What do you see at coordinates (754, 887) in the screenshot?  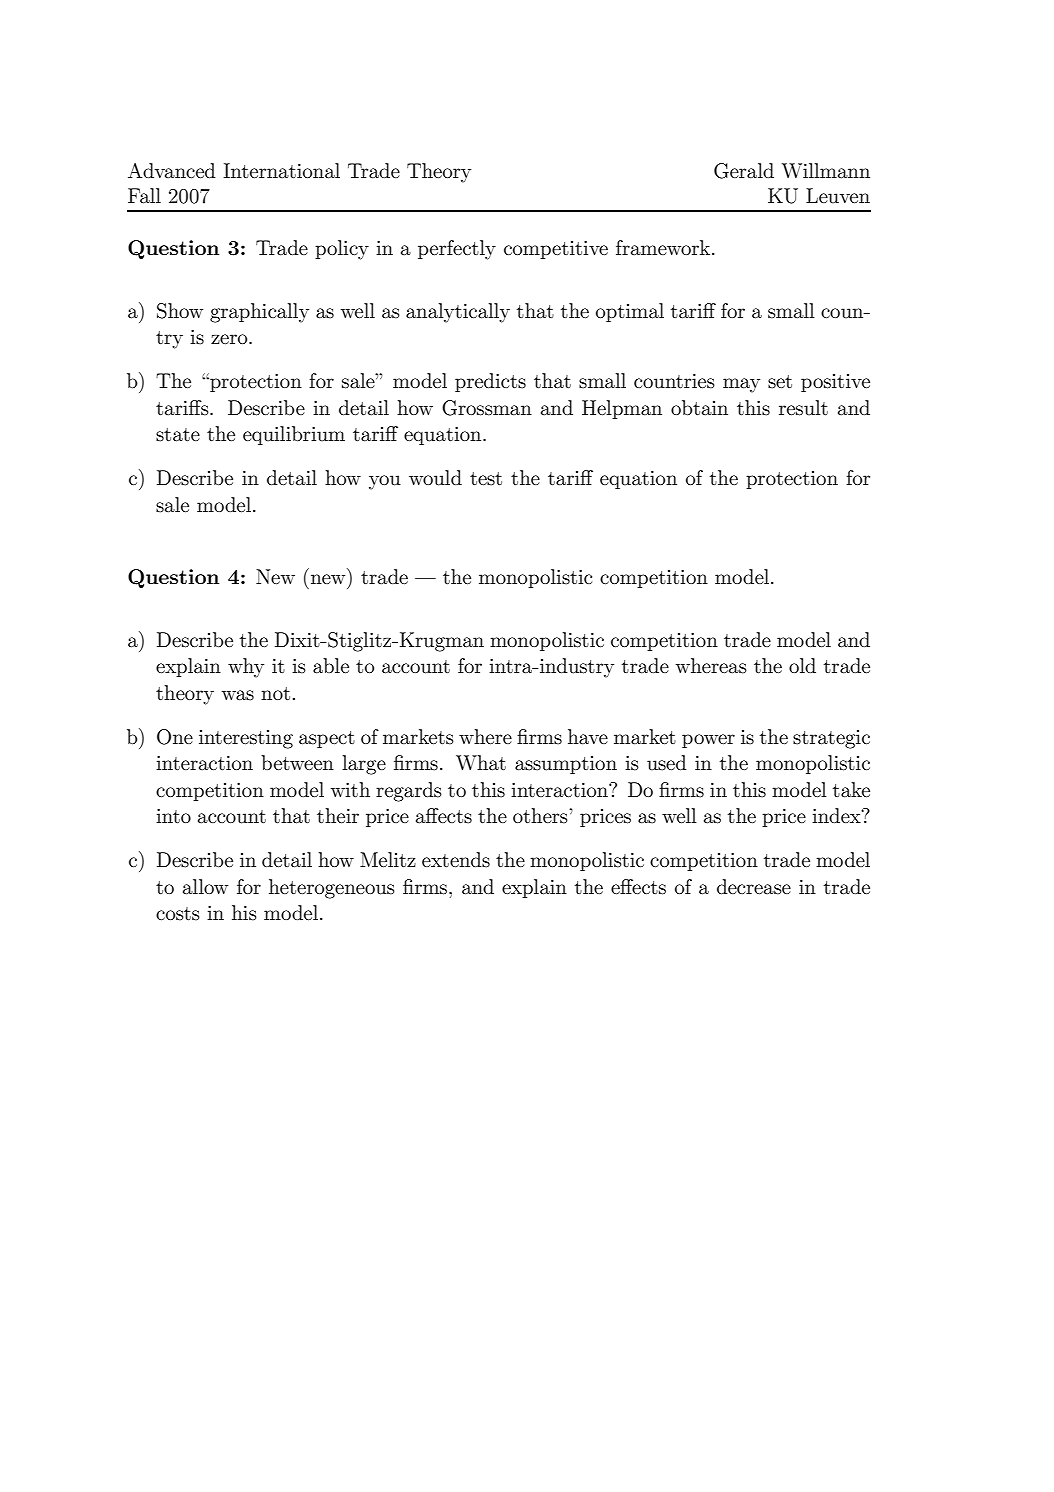 I see `decrease` at bounding box center [754, 887].
